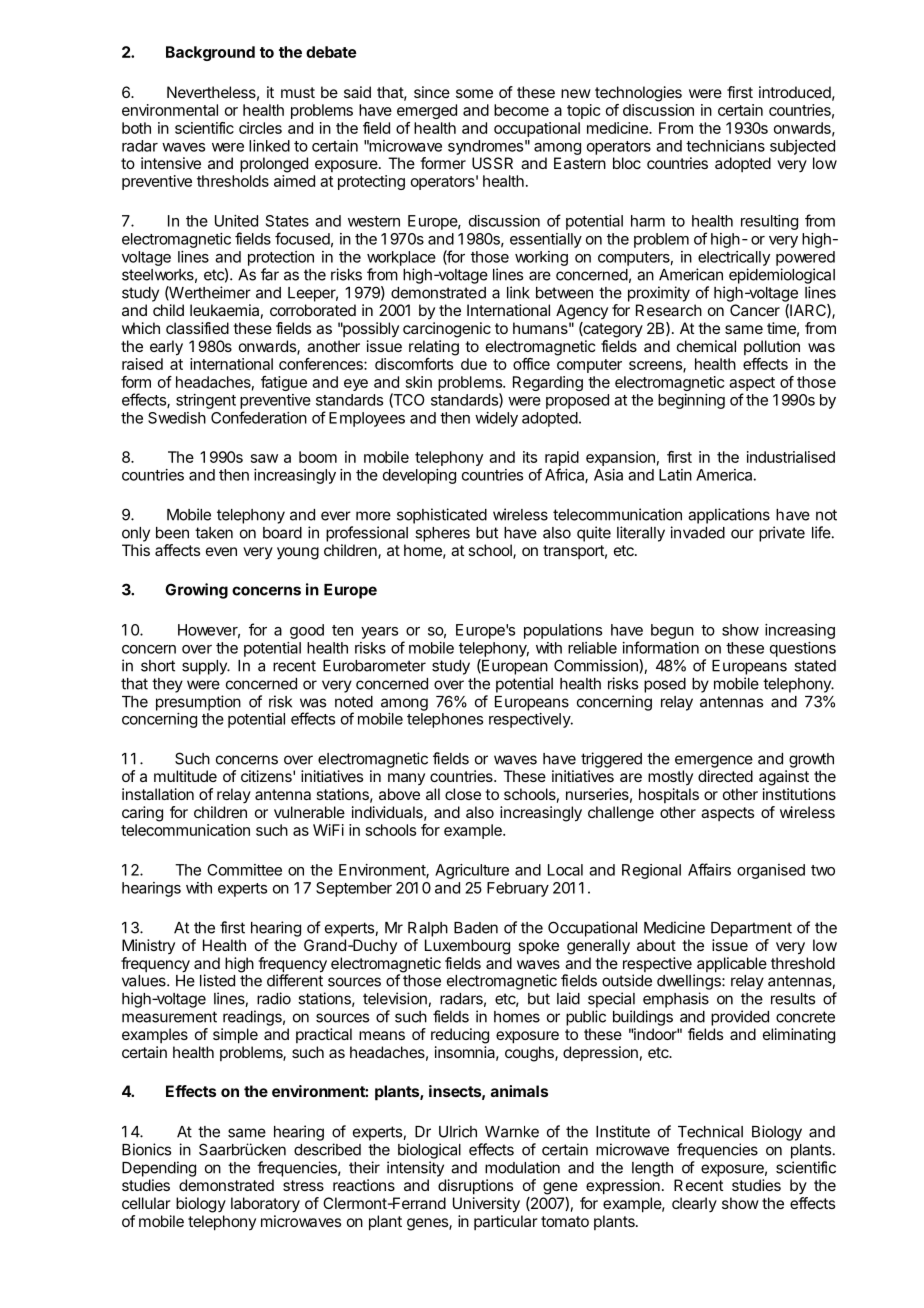 The image size is (924, 1308). Describe the element at coordinates (210, 53) in the page. I see `Background` at that location.
